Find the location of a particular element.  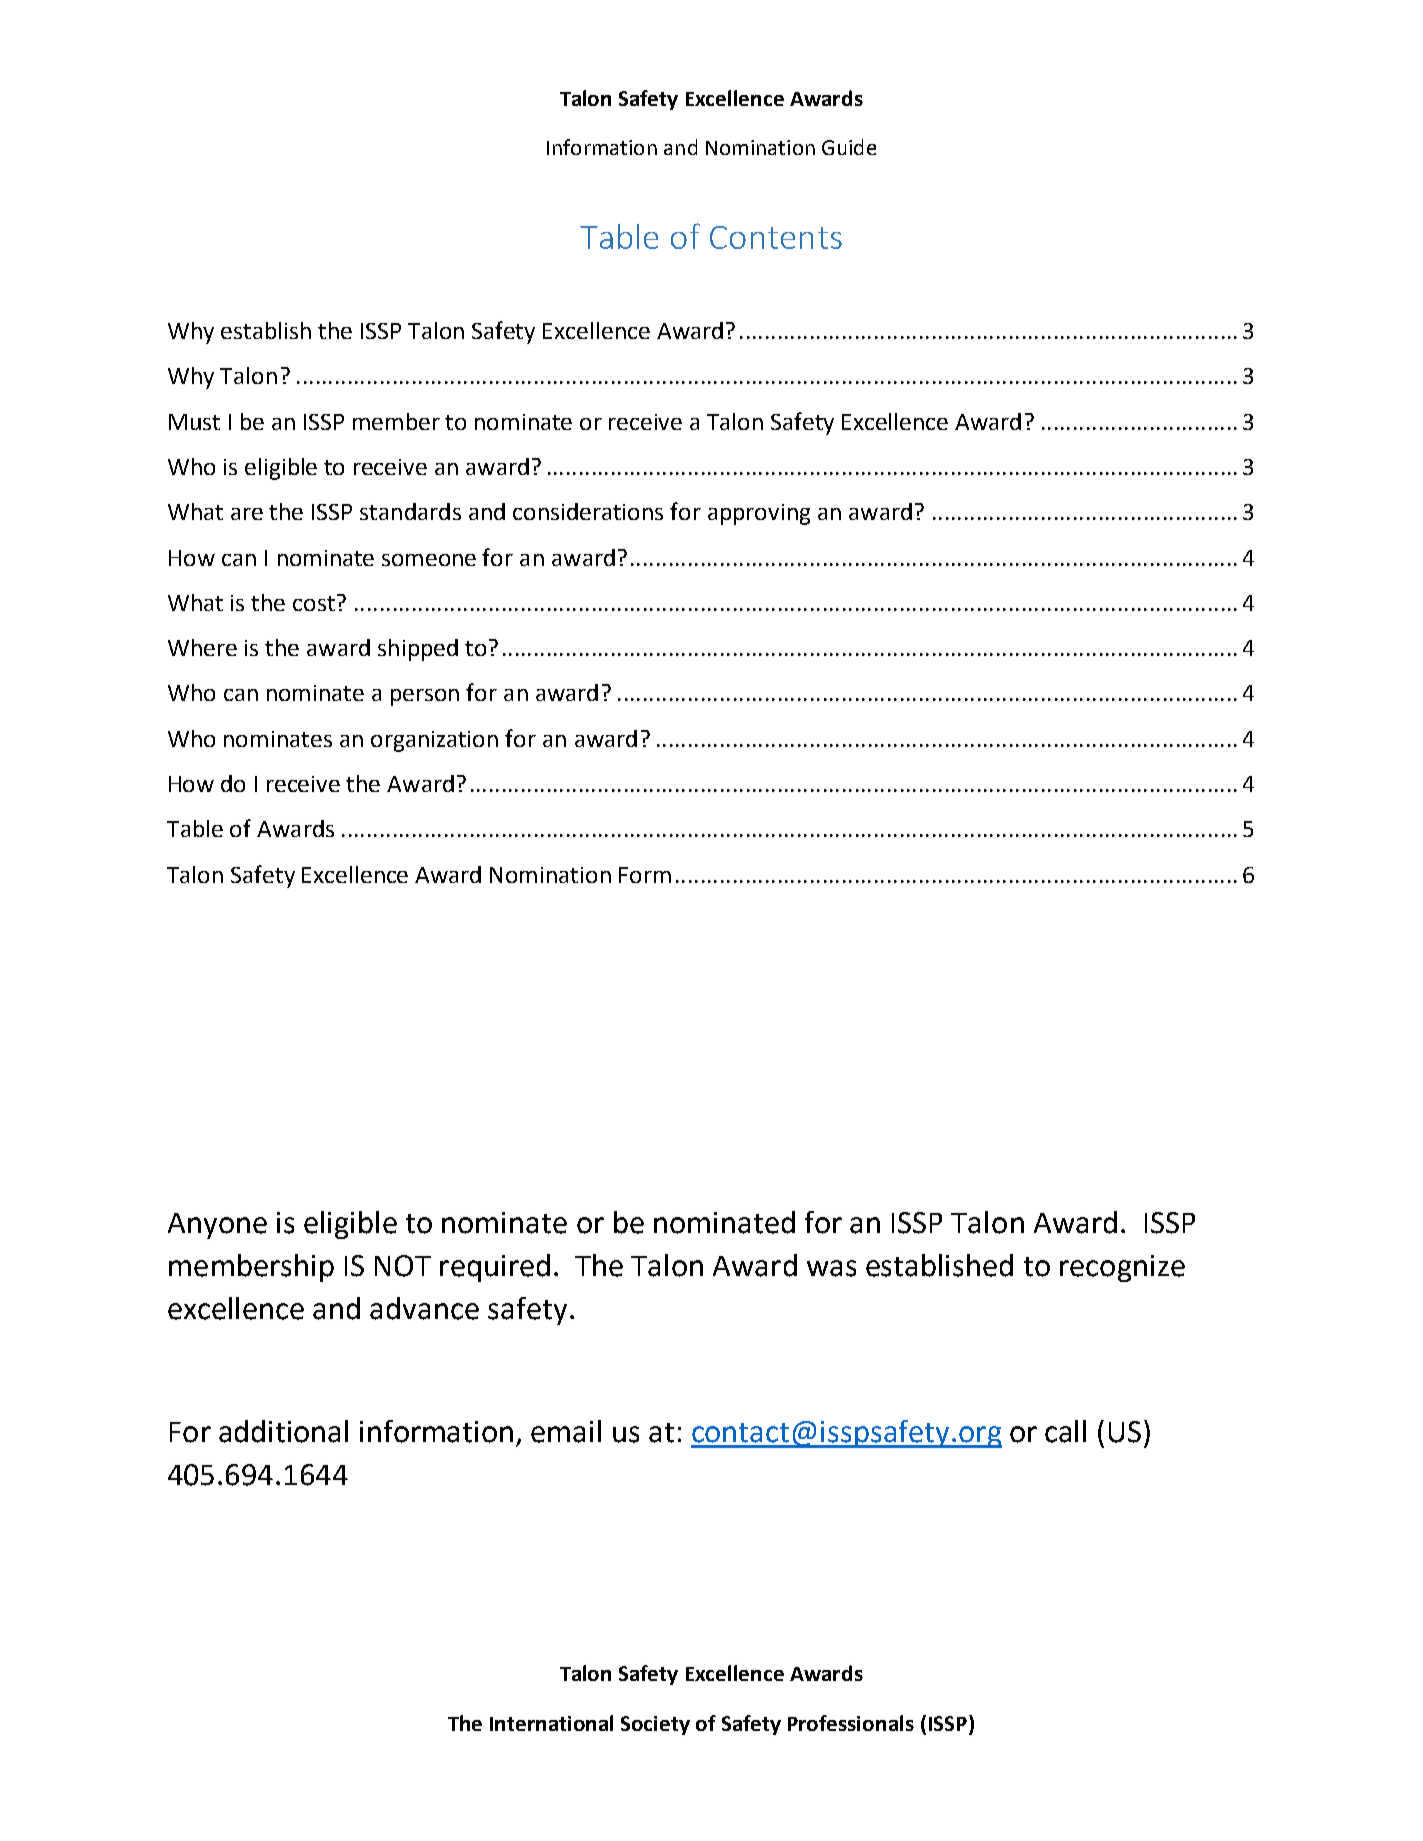

Must is located at coordinates (194, 422).
